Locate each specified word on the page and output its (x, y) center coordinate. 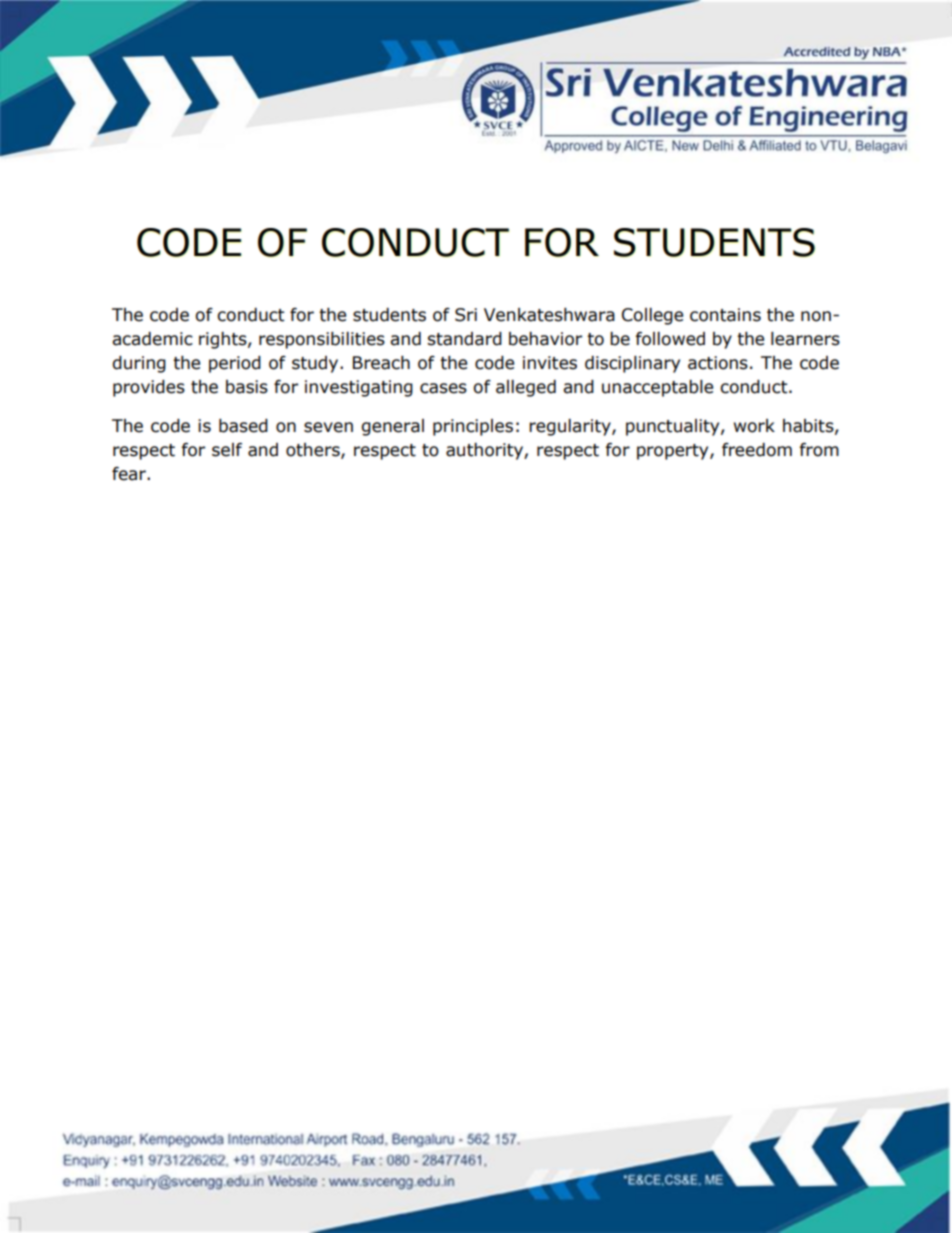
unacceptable (657, 388)
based (243, 426)
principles (473, 427)
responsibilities (322, 340)
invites (550, 363)
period (235, 364)
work (754, 426)
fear (130, 474)
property (674, 452)
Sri (466, 315)
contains (725, 315)
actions (718, 363)
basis (247, 387)
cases (443, 388)
